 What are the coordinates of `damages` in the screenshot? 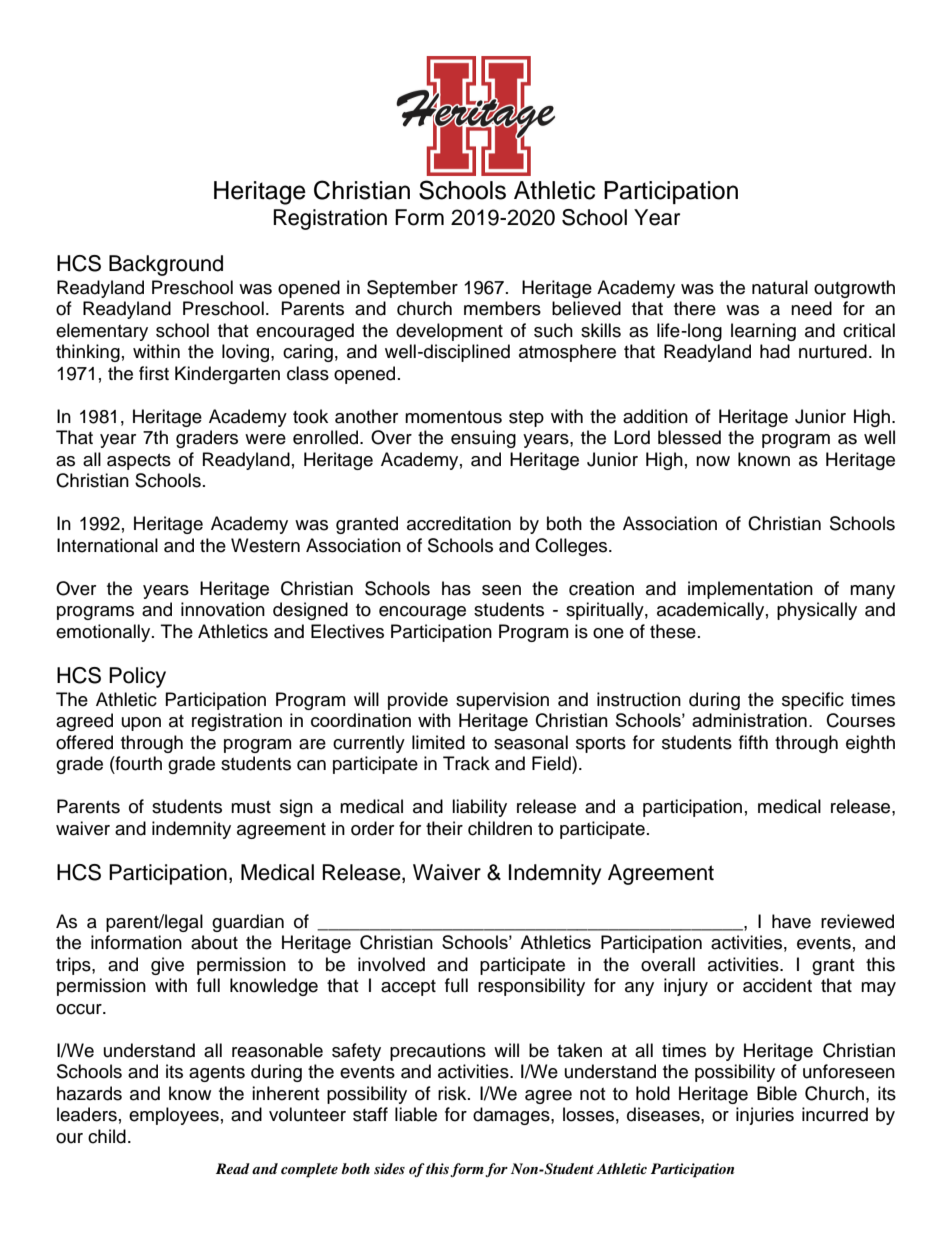 It's located at (512, 1116).
